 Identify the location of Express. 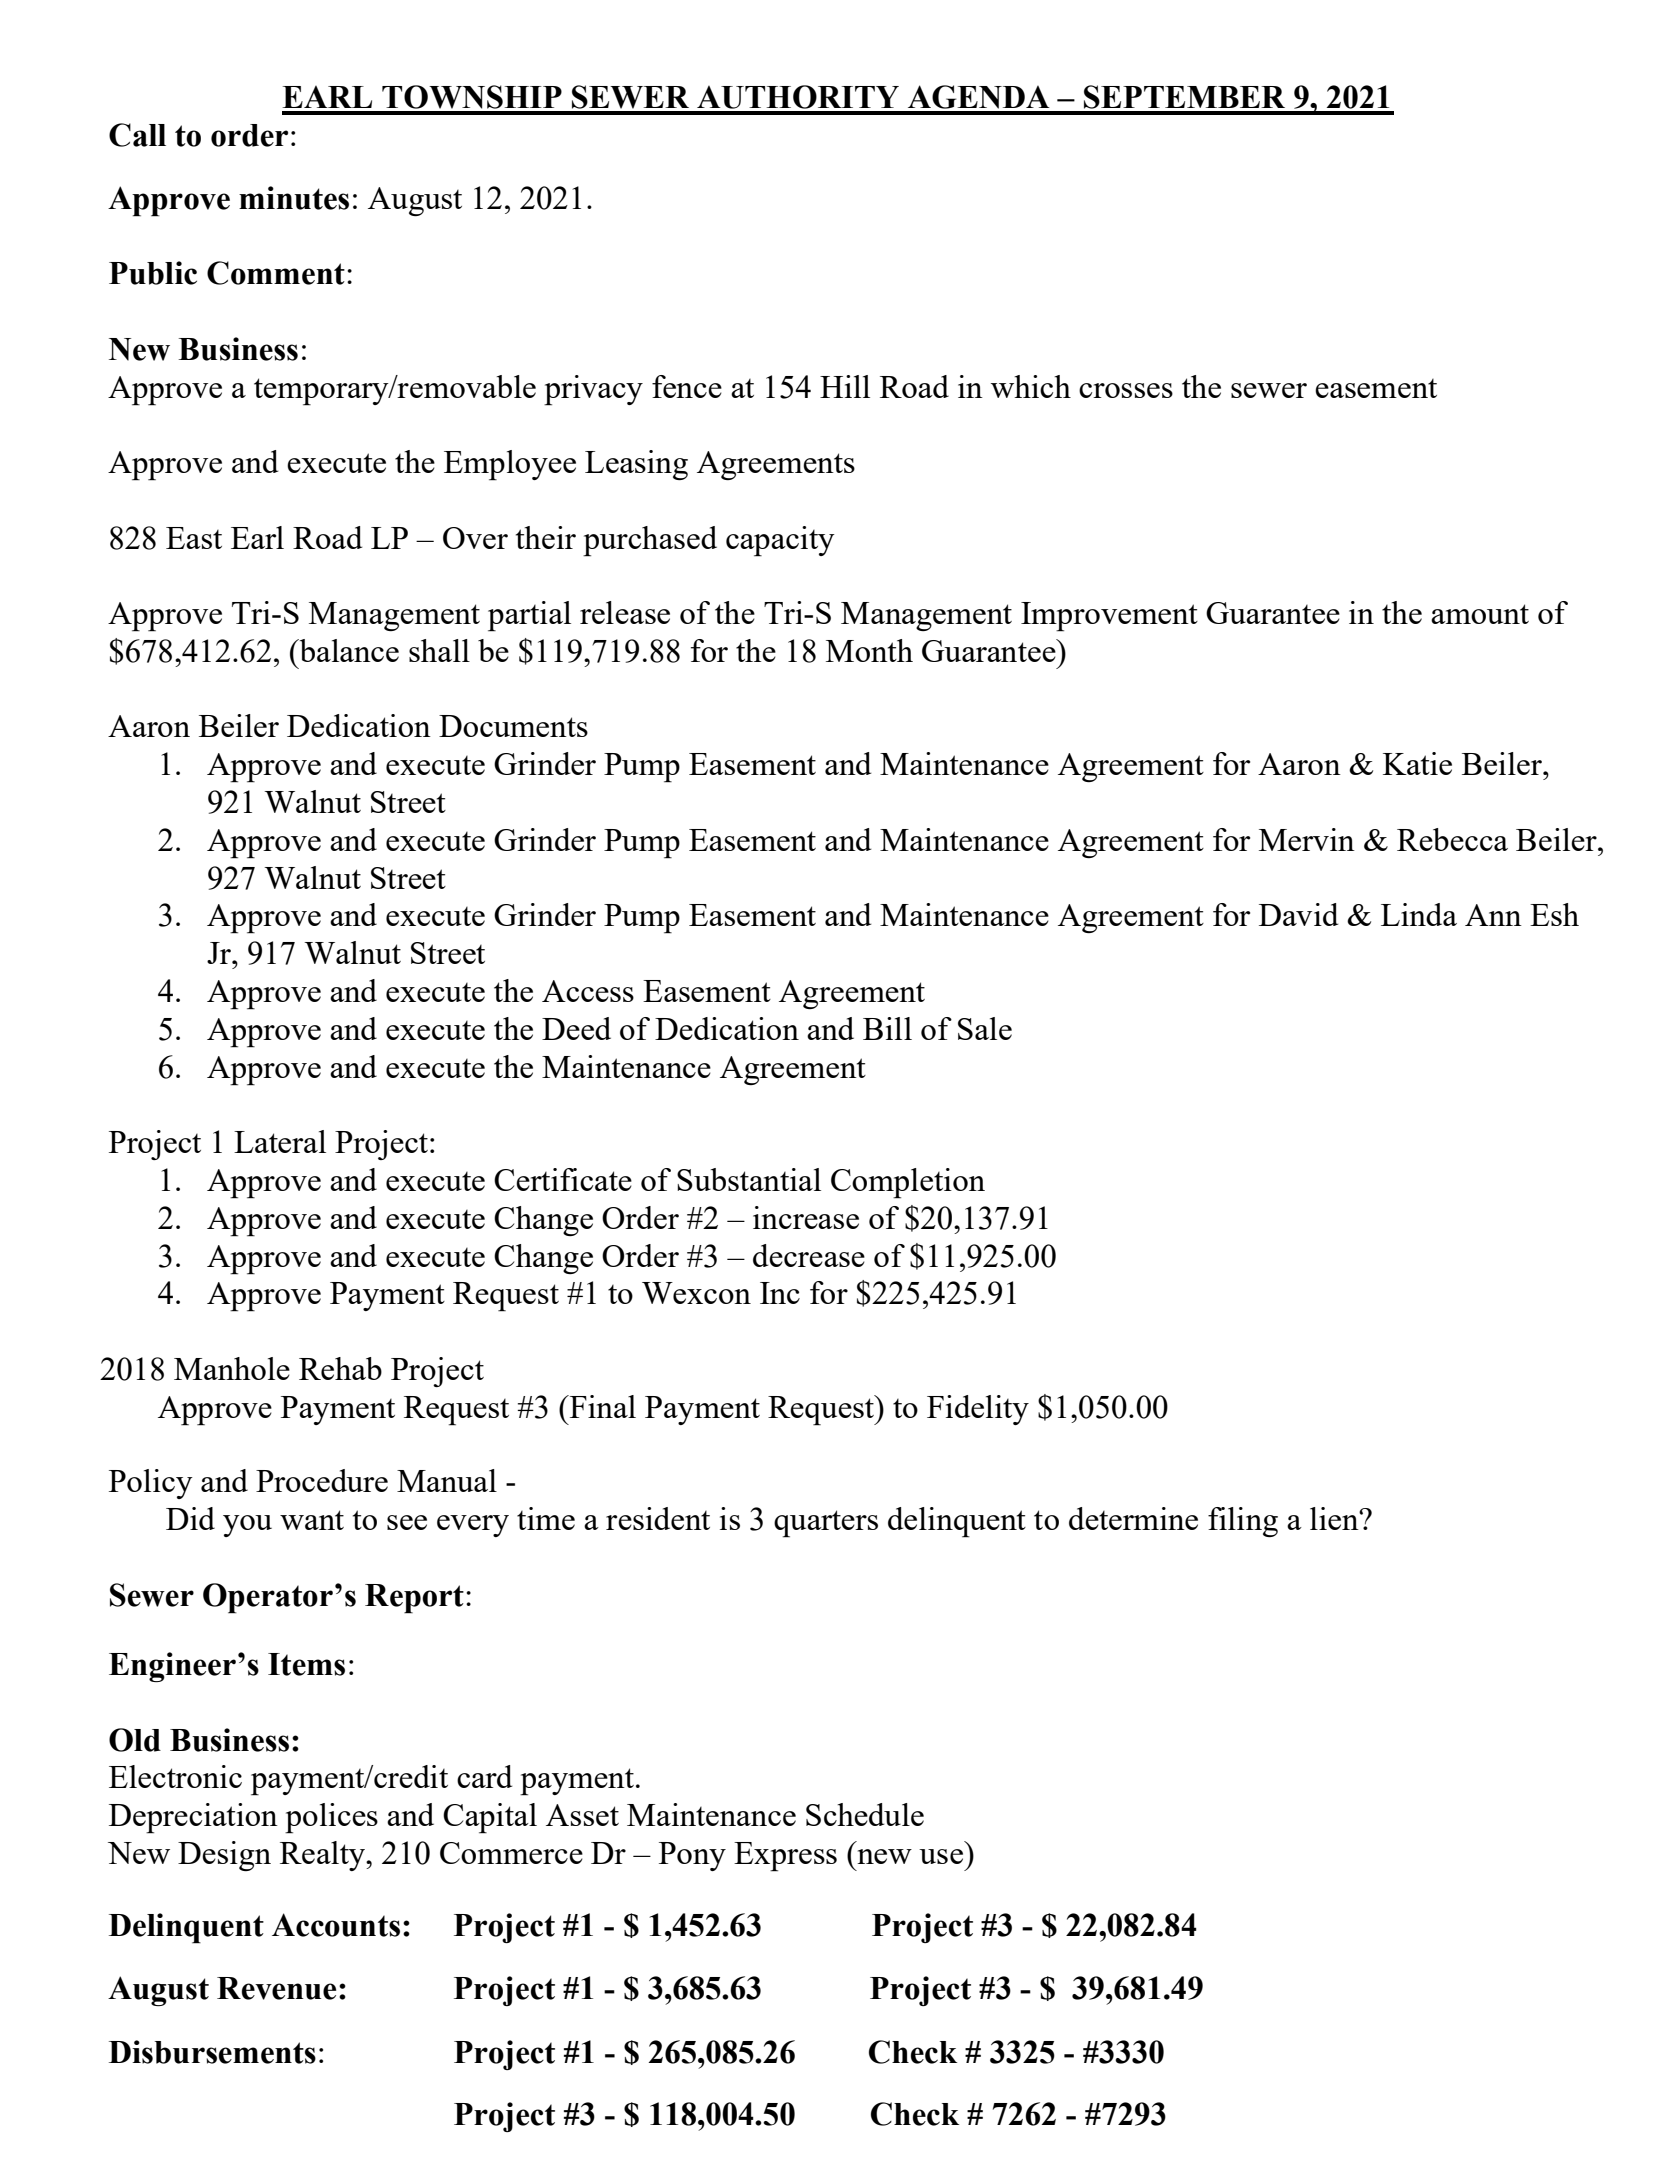
(785, 1857).
